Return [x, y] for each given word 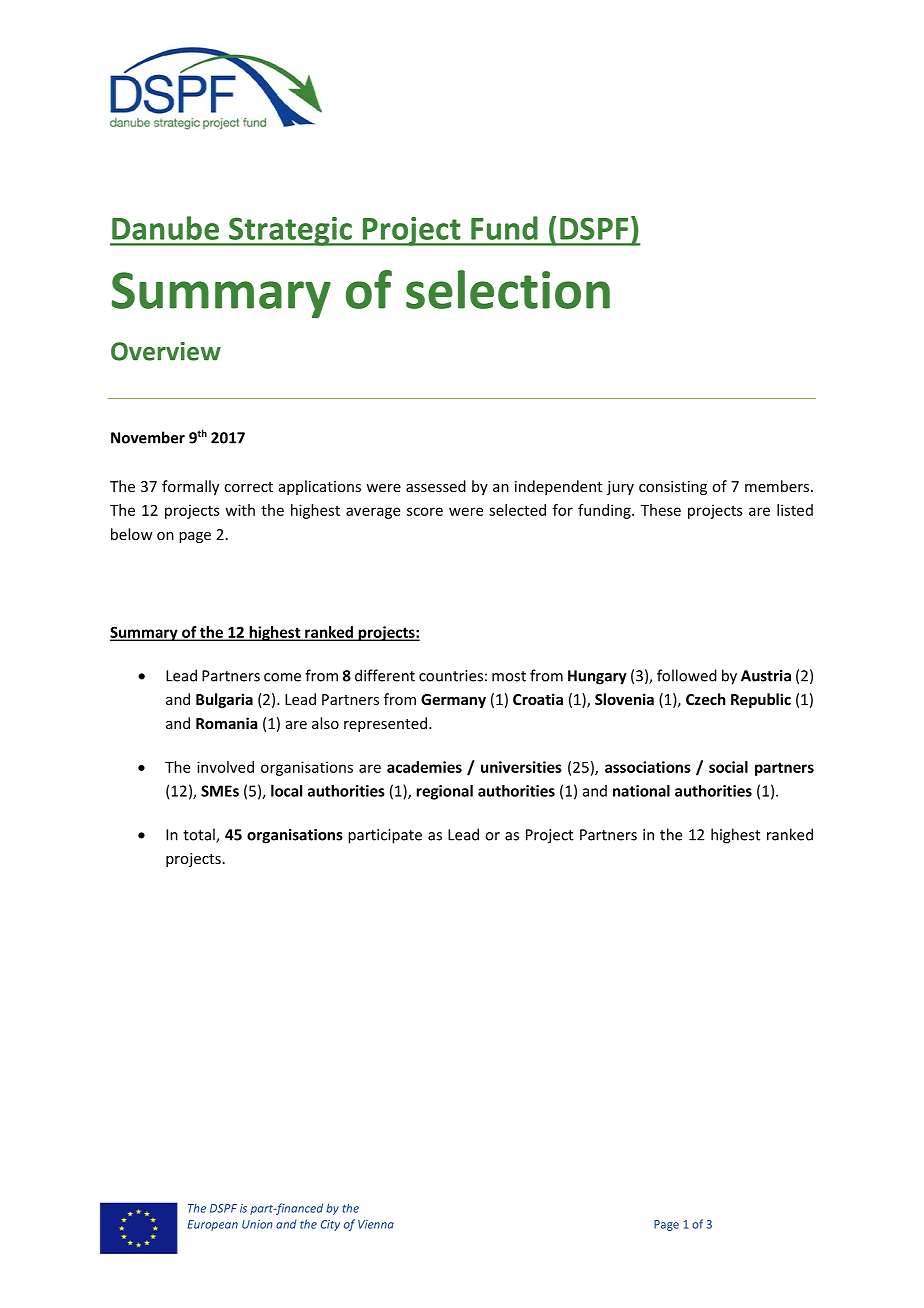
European [212, 1225]
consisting [673, 488]
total [200, 835]
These [661, 510]
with [240, 510]
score [425, 511]
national [641, 791]
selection [508, 289]
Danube [165, 228]
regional [444, 792]
